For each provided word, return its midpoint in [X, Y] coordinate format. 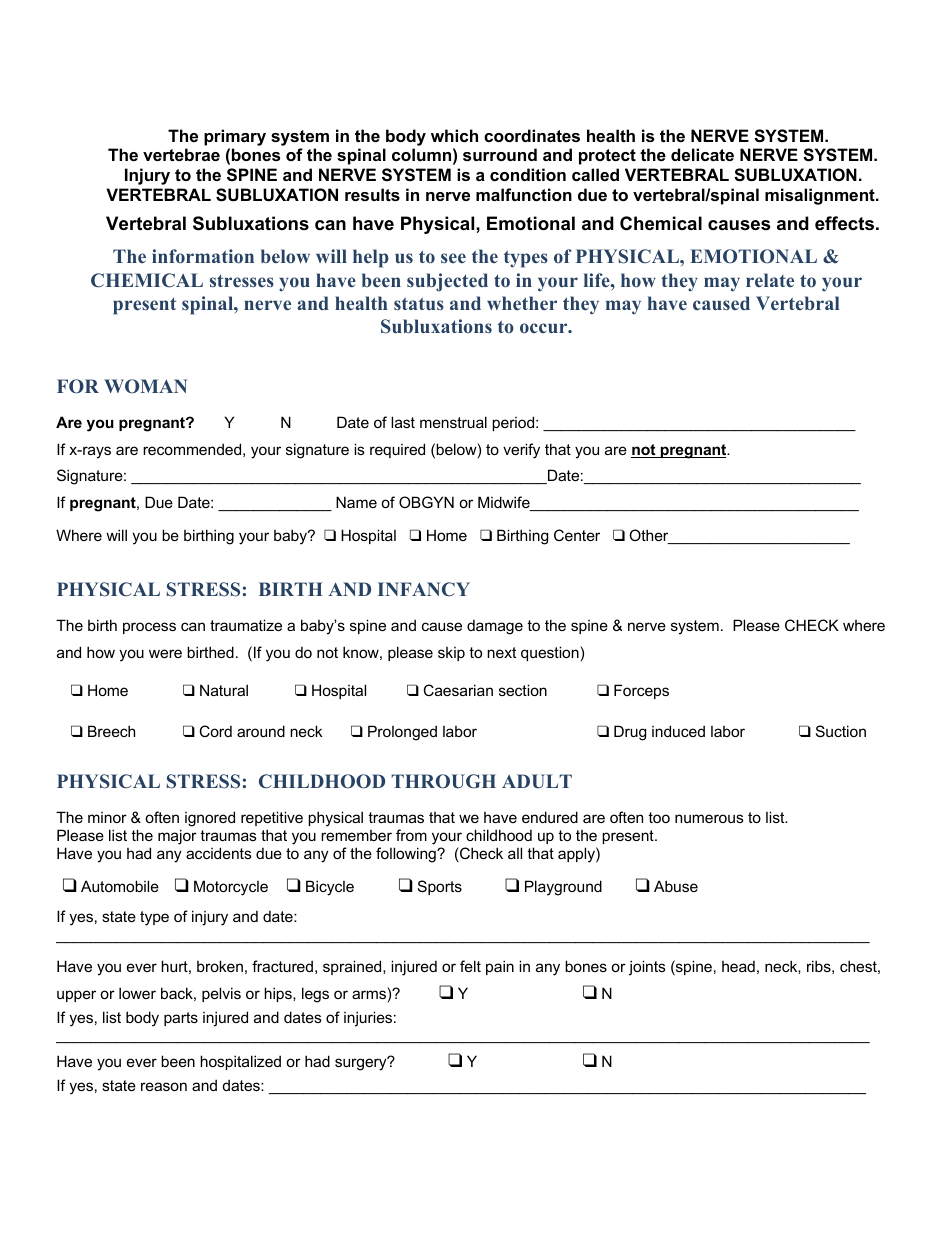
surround [500, 154]
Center [577, 535]
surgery [362, 1064]
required [397, 450]
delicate [702, 154]
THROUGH [443, 781]
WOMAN [145, 386]
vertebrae [181, 154]
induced [678, 731]
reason [164, 1086]
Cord [216, 731]
